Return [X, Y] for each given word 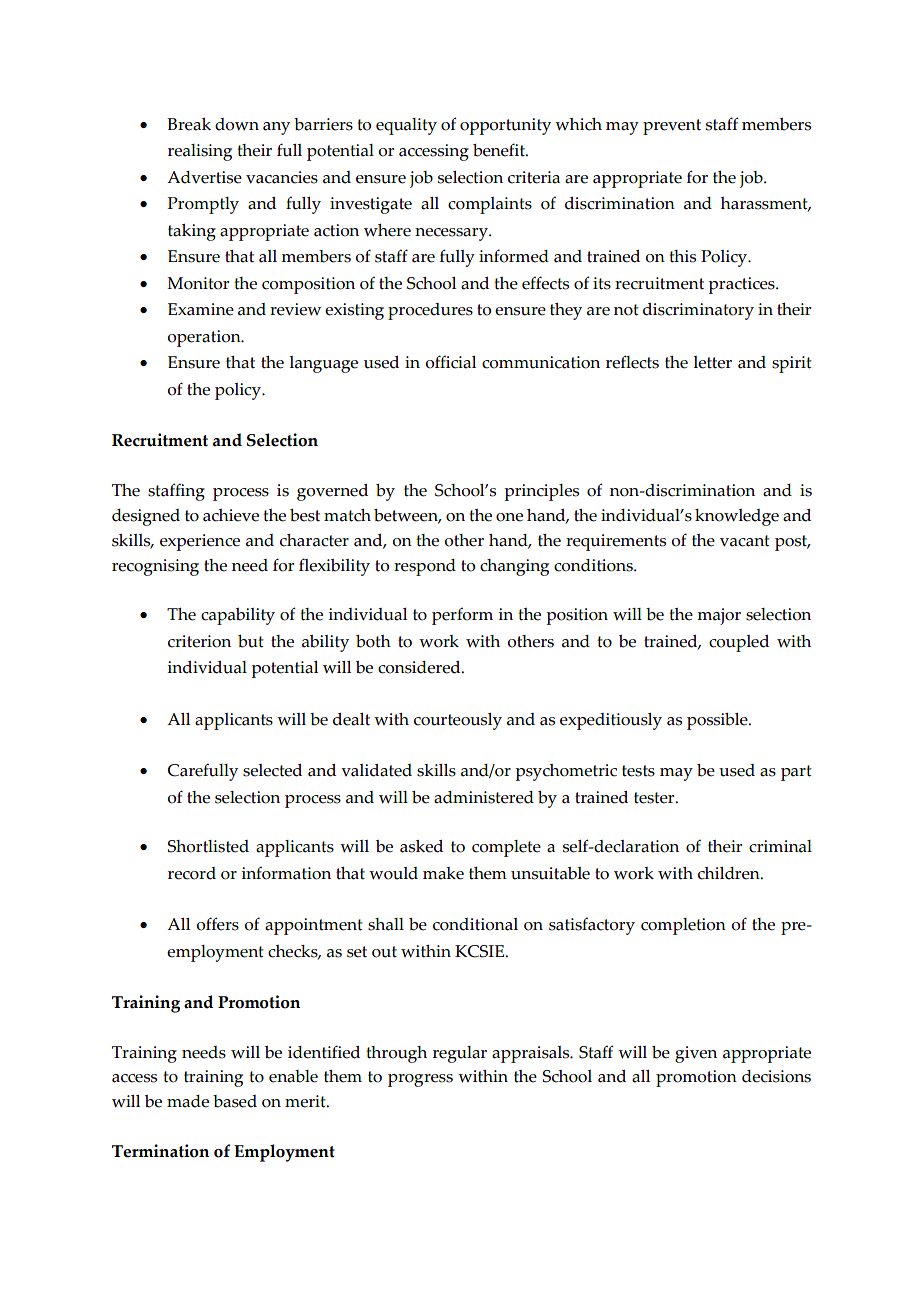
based [235, 1101]
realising [200, 152]
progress [420, 1080]
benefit [500, 150]
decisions [776, 1076]
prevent [672, 127]
